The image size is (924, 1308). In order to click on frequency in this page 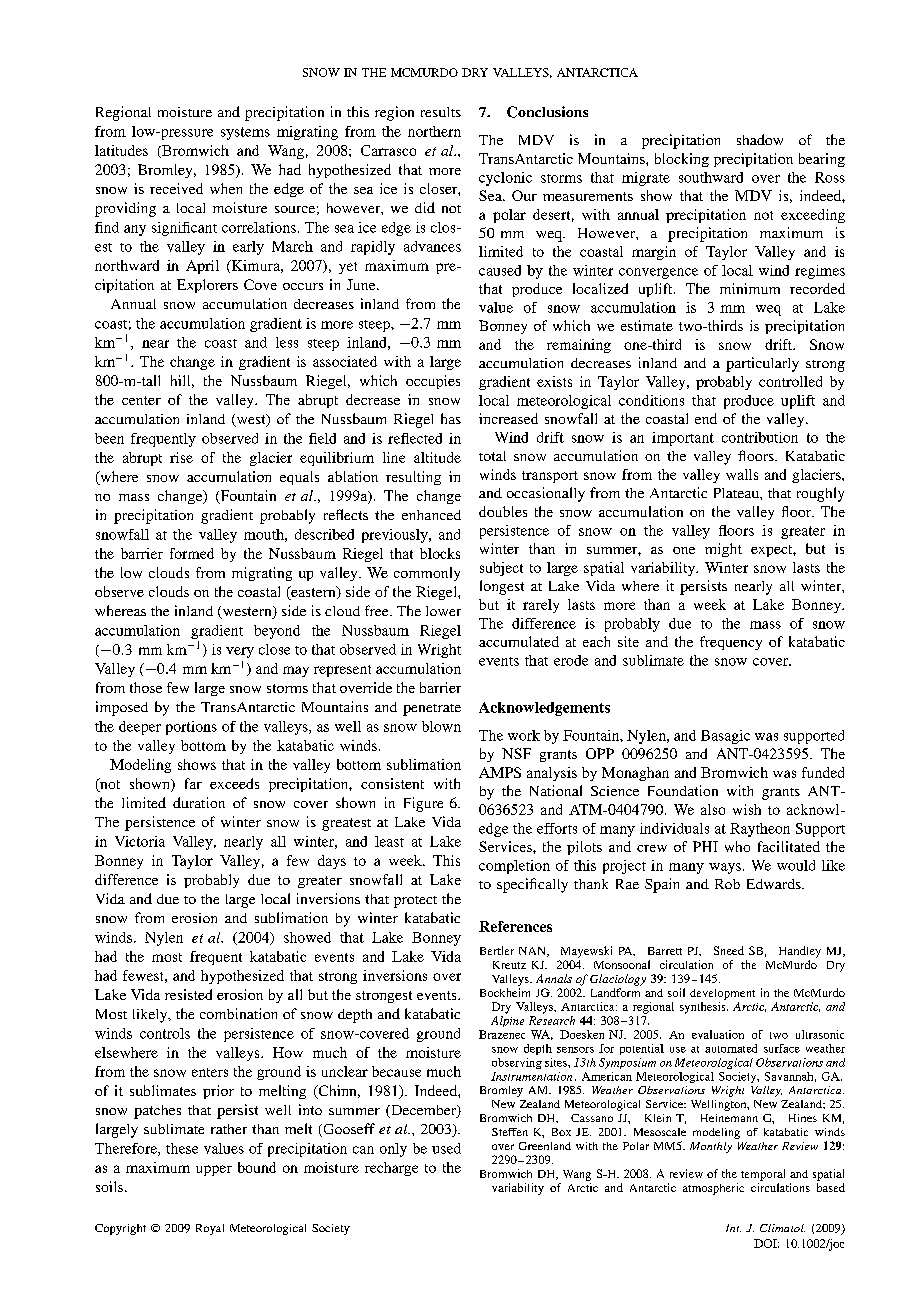, I will do `click(731, 643)`.
